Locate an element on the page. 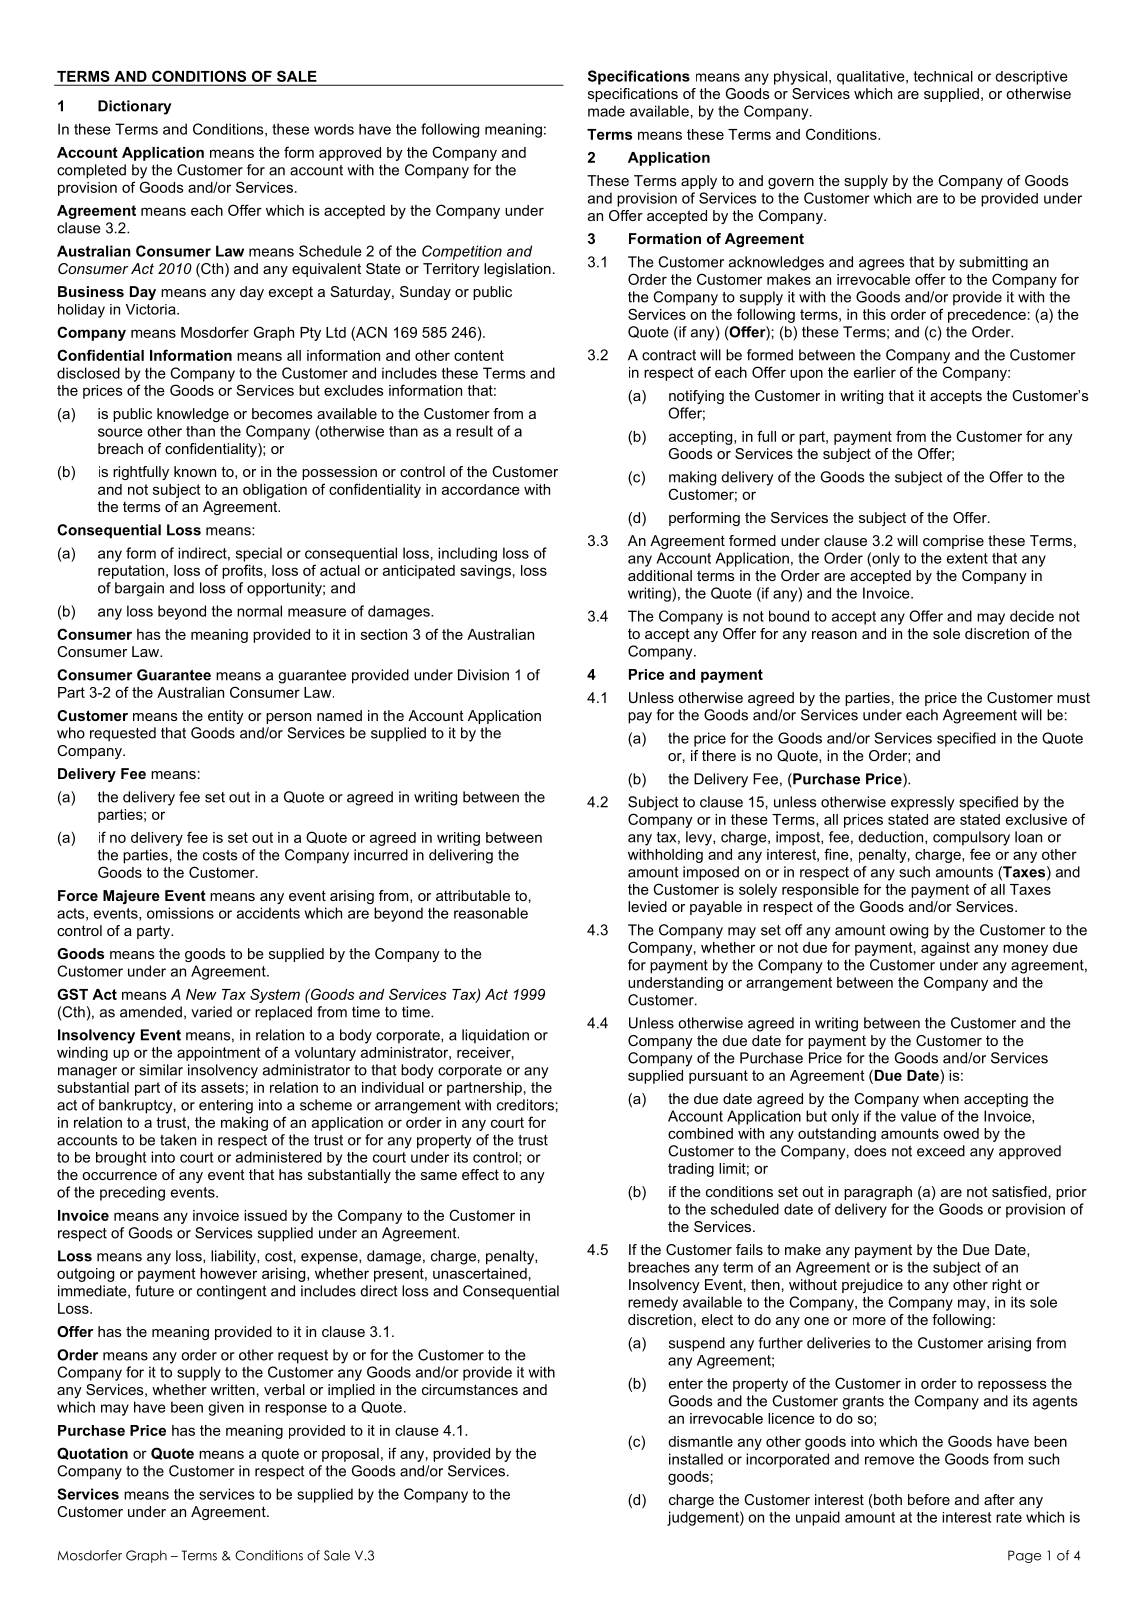 Image resolution: width=1131 pixels, height=1599 pixels. when is located at coordinates (941, 1098).
